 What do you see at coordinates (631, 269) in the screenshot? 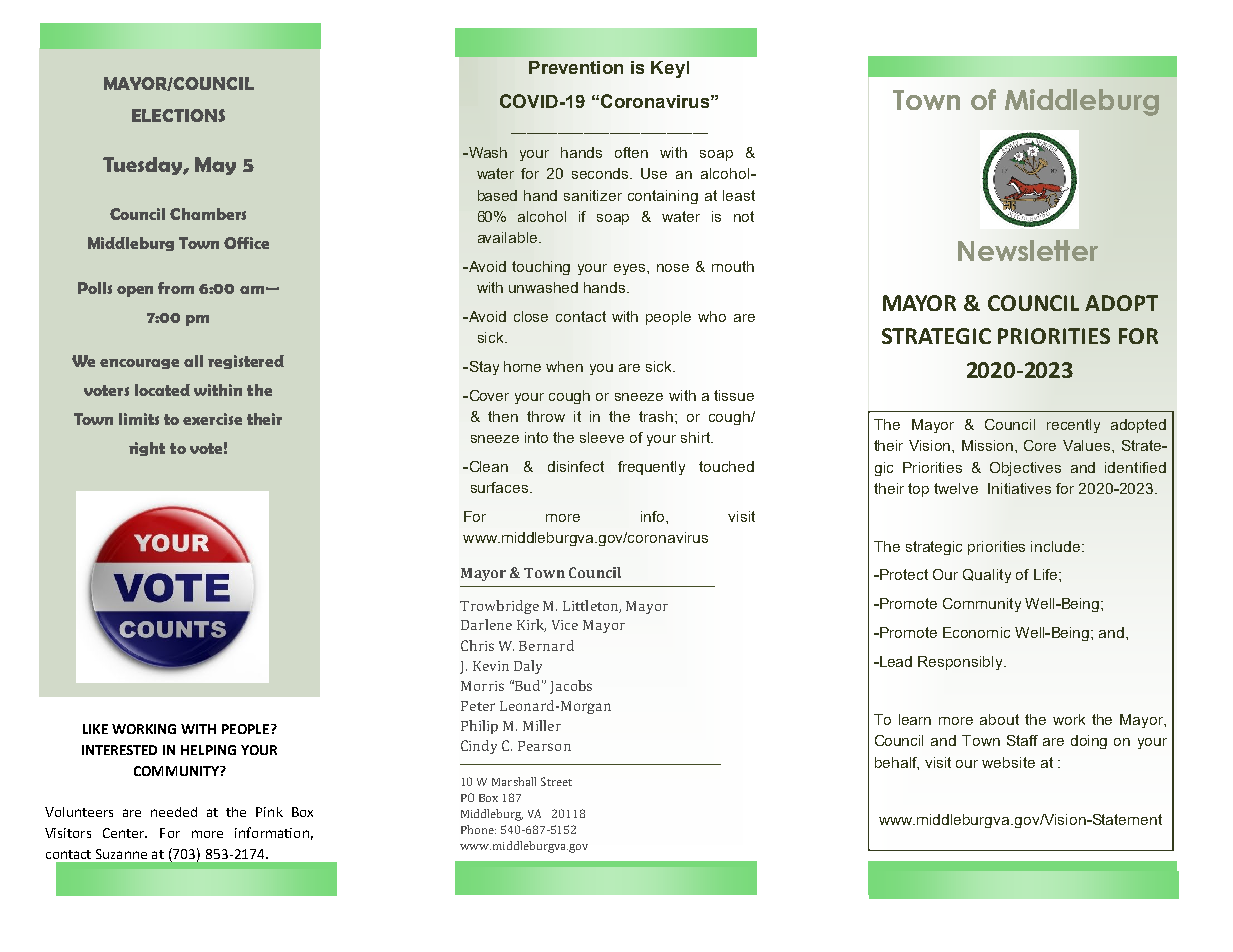
I see `eyes` at bounding box center [631, 269].
